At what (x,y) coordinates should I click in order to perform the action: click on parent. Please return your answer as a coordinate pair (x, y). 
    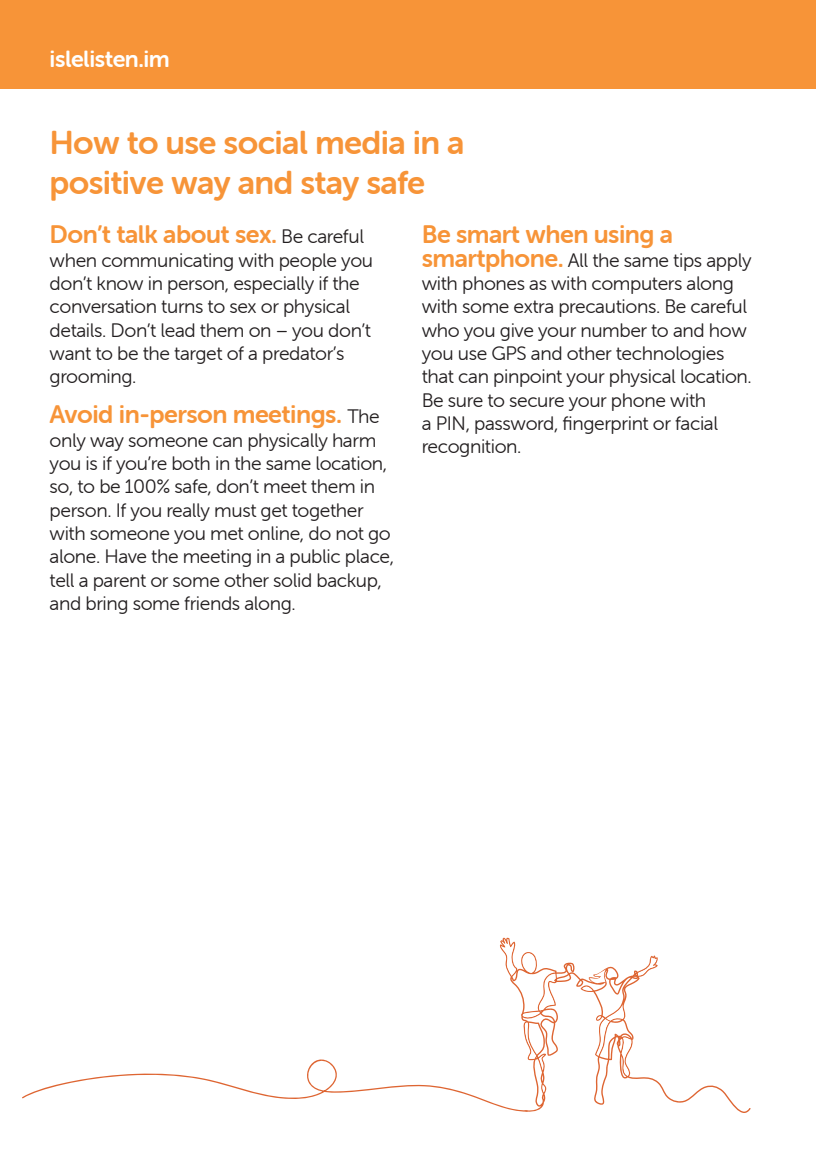
    Looking at the image, I should click on (120, 582).
